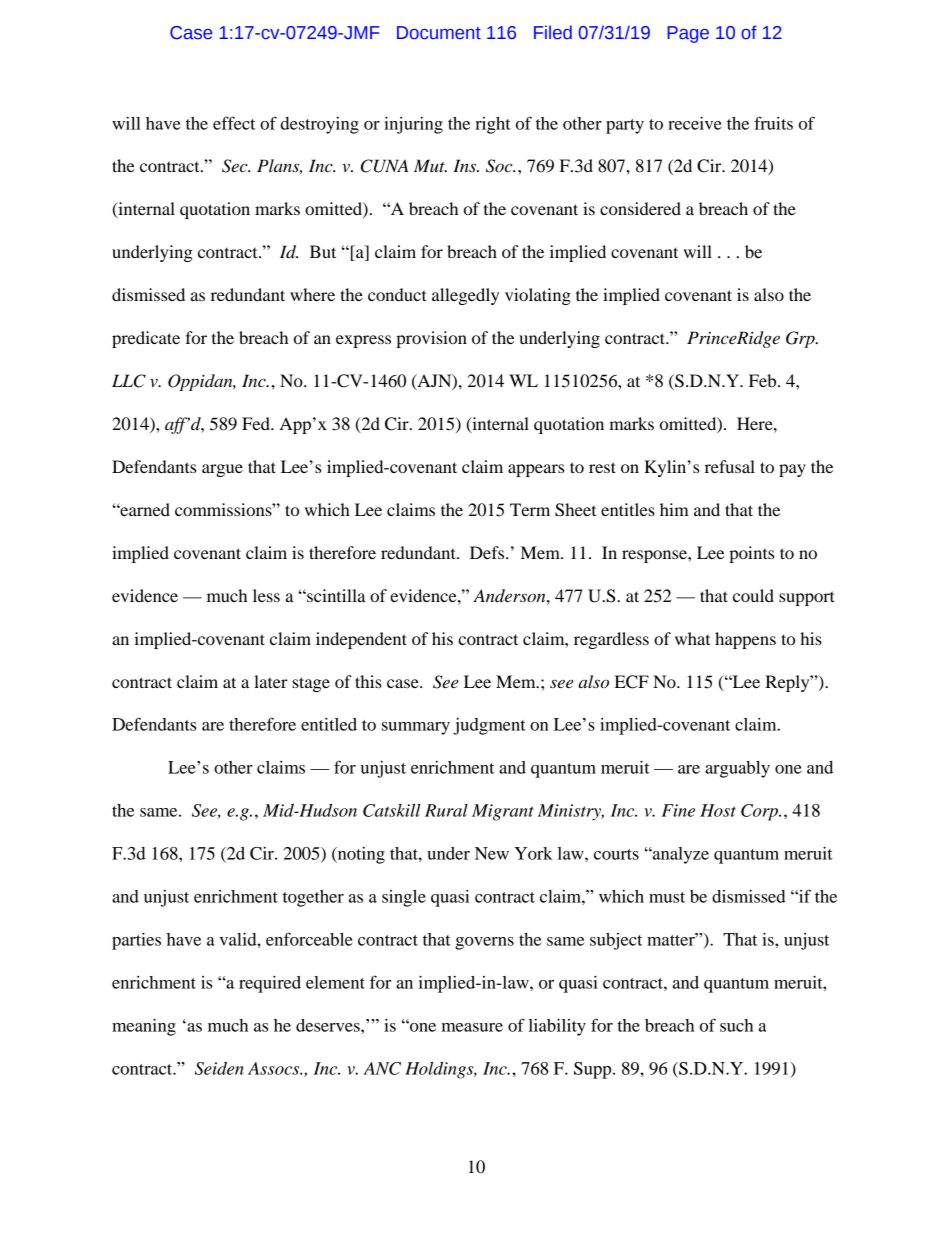  Describe the element at coordinates (439, 33) in the page. I see `Document` at that location.
